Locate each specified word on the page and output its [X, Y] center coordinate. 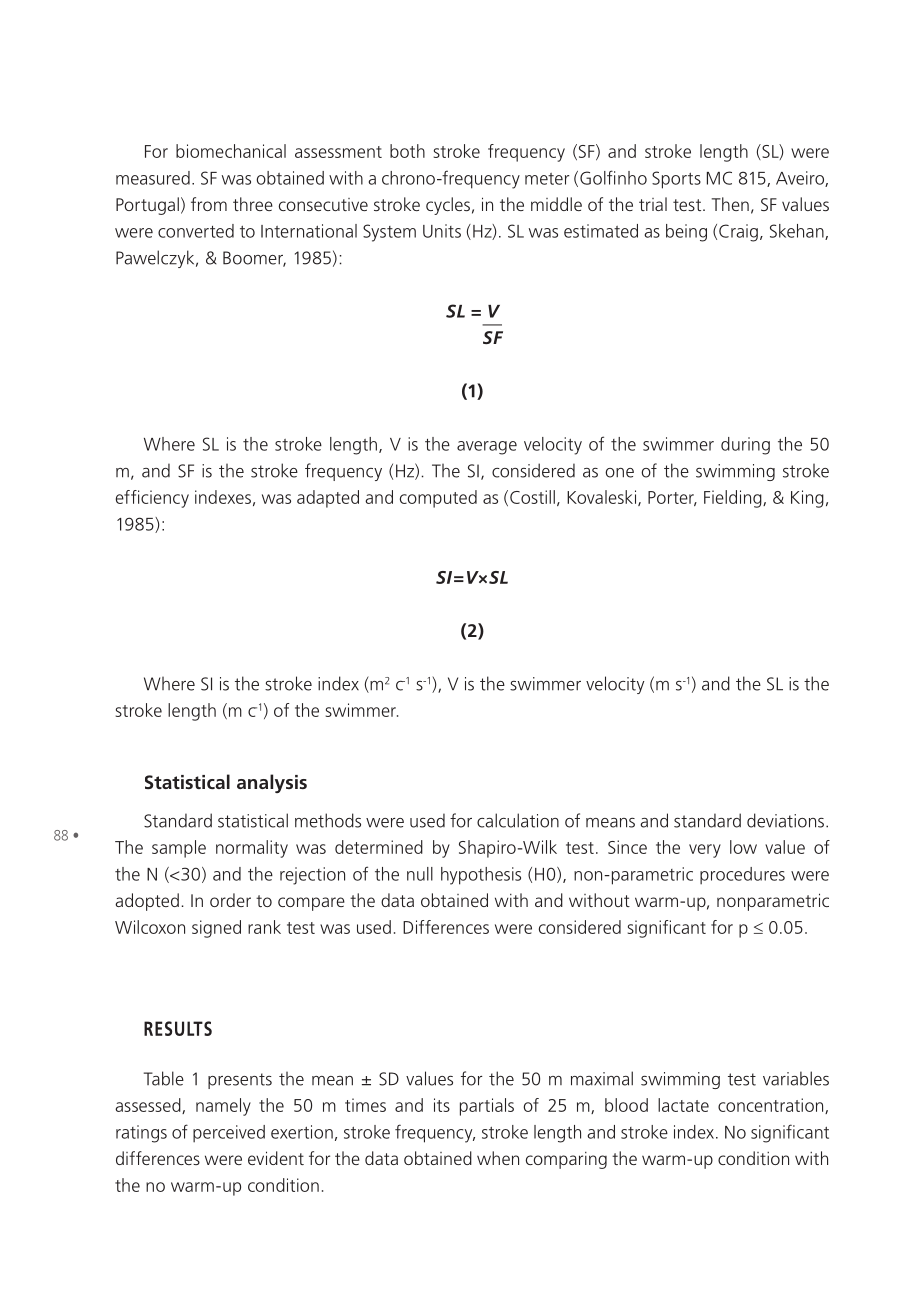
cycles [448, 206]
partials [487, 1107]
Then [730, 204]
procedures [742, 876]
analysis [272, 783]
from [209, 204]
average [487, 448]
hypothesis [481, 876]
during [745, 446]
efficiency [152, 499]
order [230, 900]
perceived [229, 1134]
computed [438, 499]
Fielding [734, 499]
